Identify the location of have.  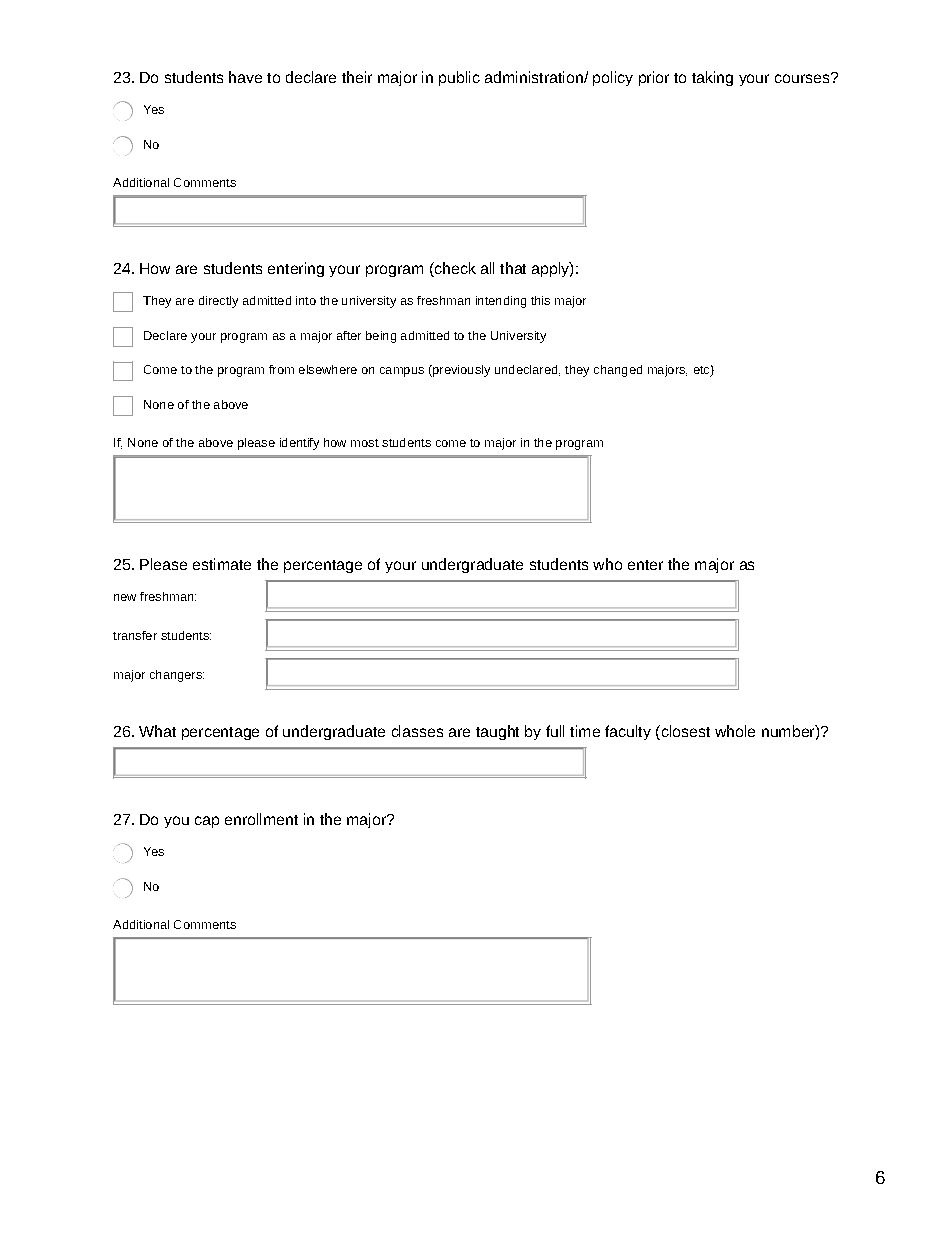
(245, 77).
